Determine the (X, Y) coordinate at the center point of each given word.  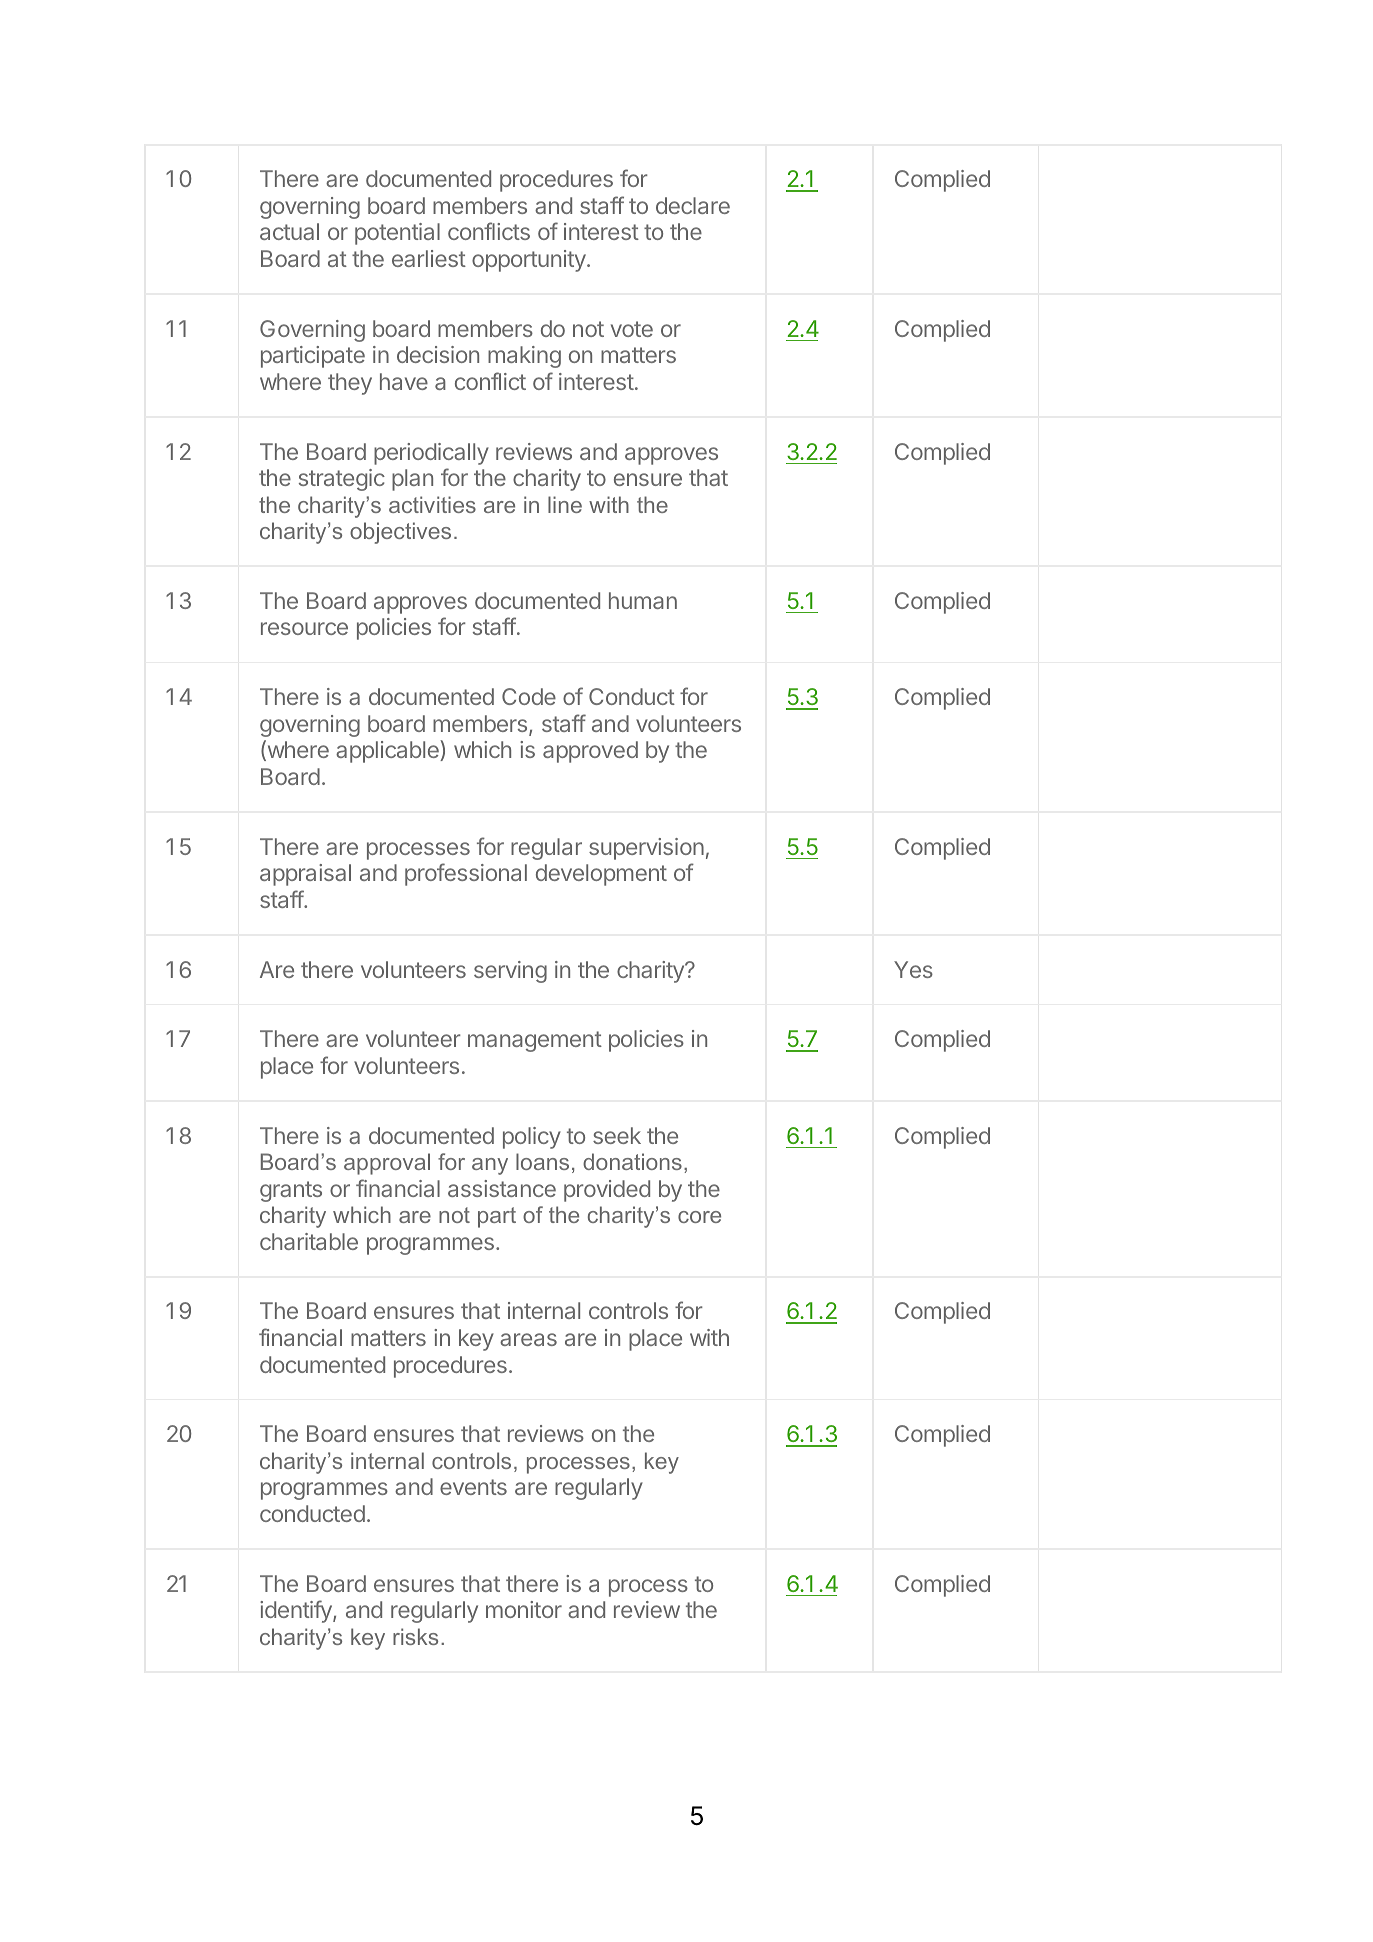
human (643, 600)
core (699, 1217)
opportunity (529, 261)
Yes (913, 969)
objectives (400, 533)
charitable (309, 1241)
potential (397, 234)
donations (632, 1161)
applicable (388, 751)
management (535, 1041)
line (565, 504)
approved (590, 752)
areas (528, 1339)
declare (693, 205)
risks (415, 1636)
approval (387, 1164)
